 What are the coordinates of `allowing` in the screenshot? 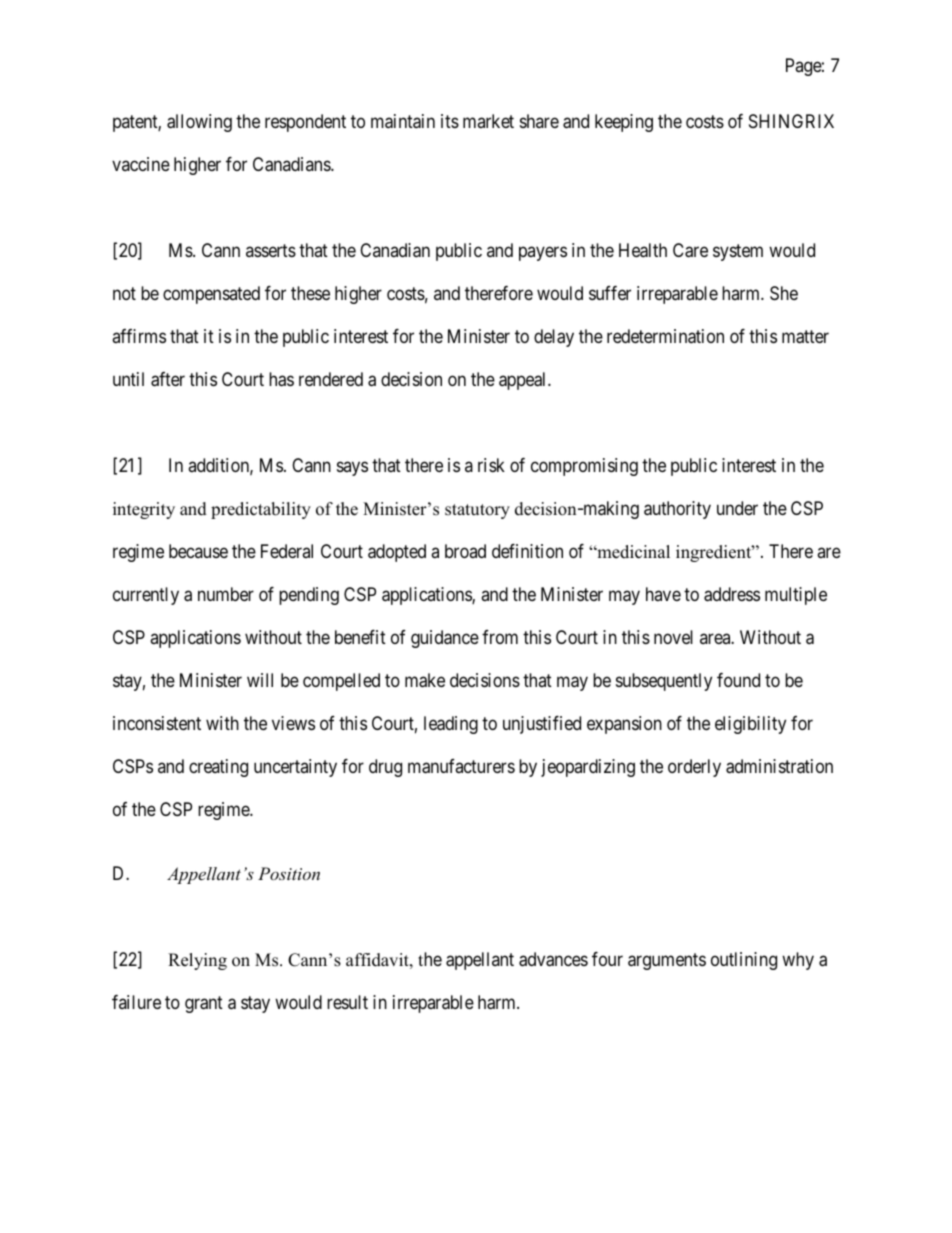 It's located at (199, 123).
